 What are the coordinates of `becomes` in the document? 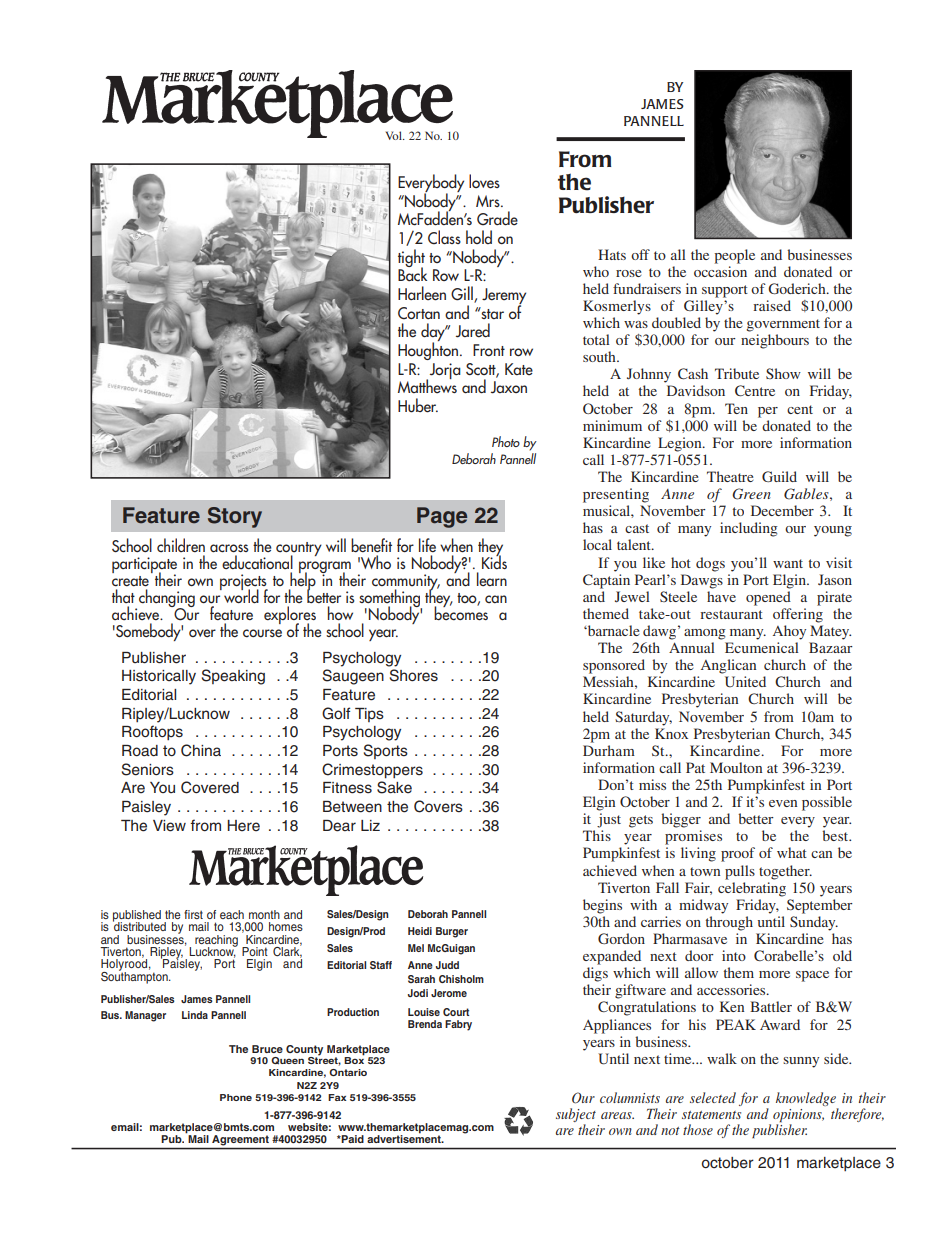 It's located at (461, 612).
